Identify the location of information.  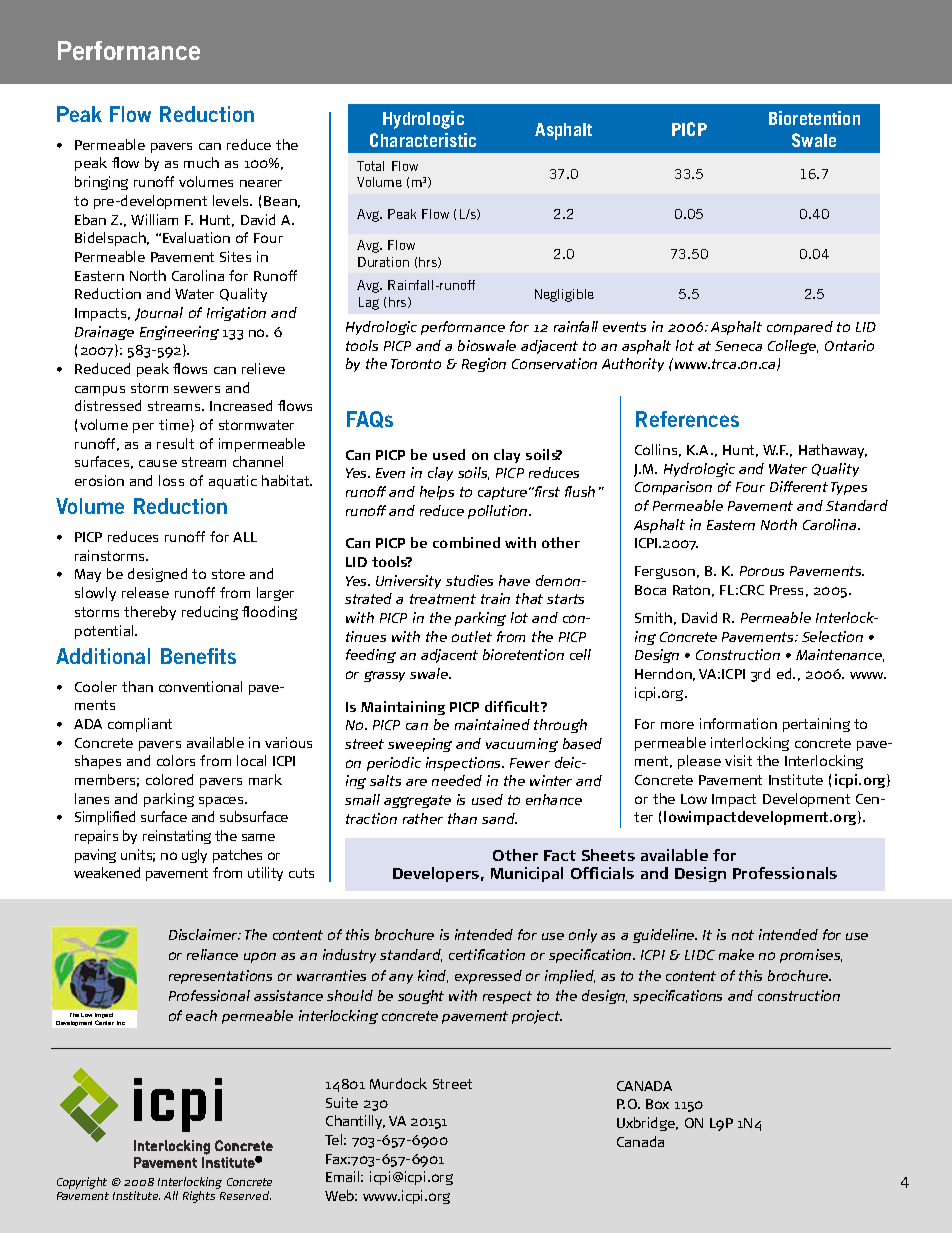
(738, 723).
